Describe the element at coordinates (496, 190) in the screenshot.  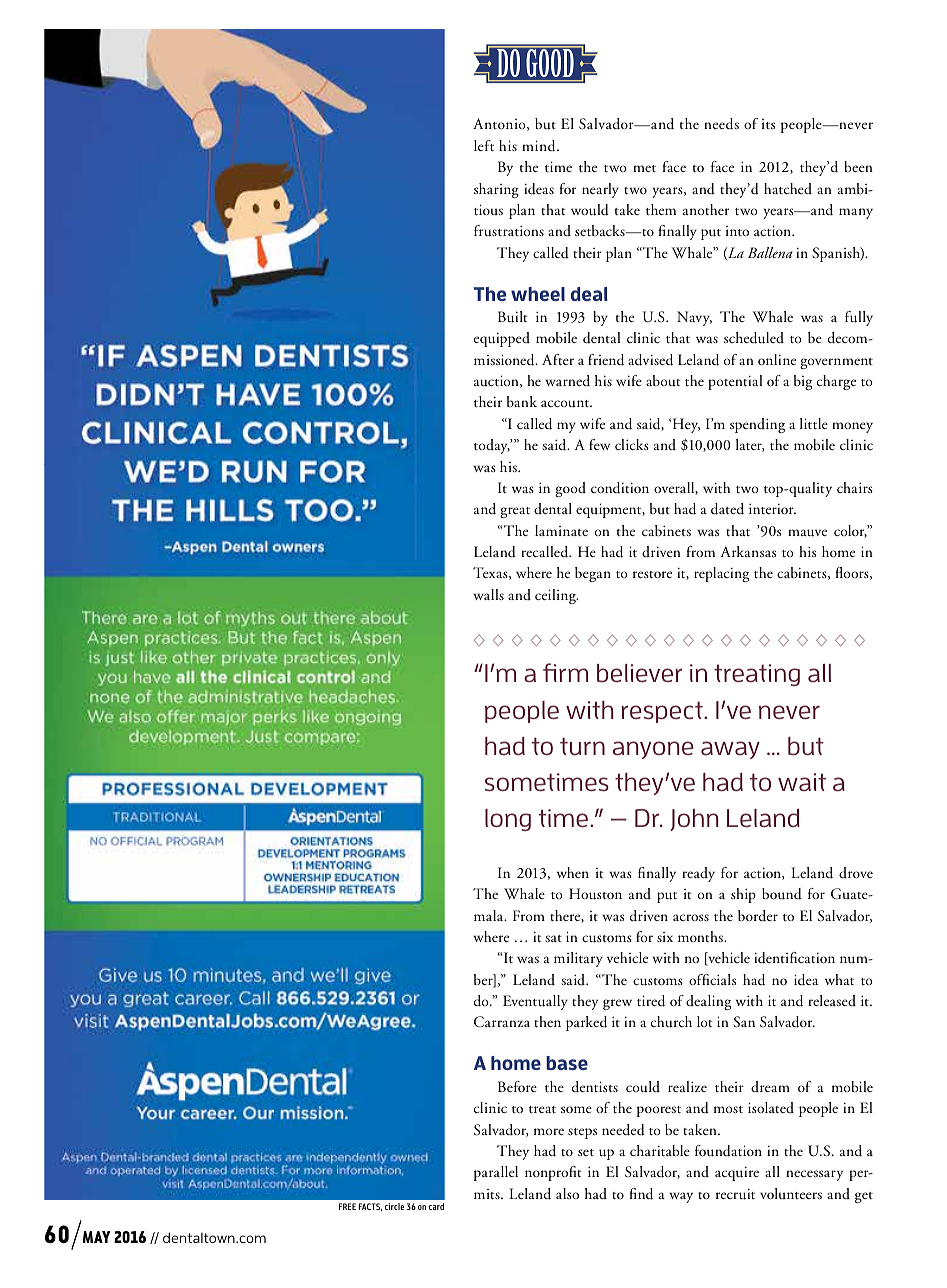
I see `sharing` at that location.
